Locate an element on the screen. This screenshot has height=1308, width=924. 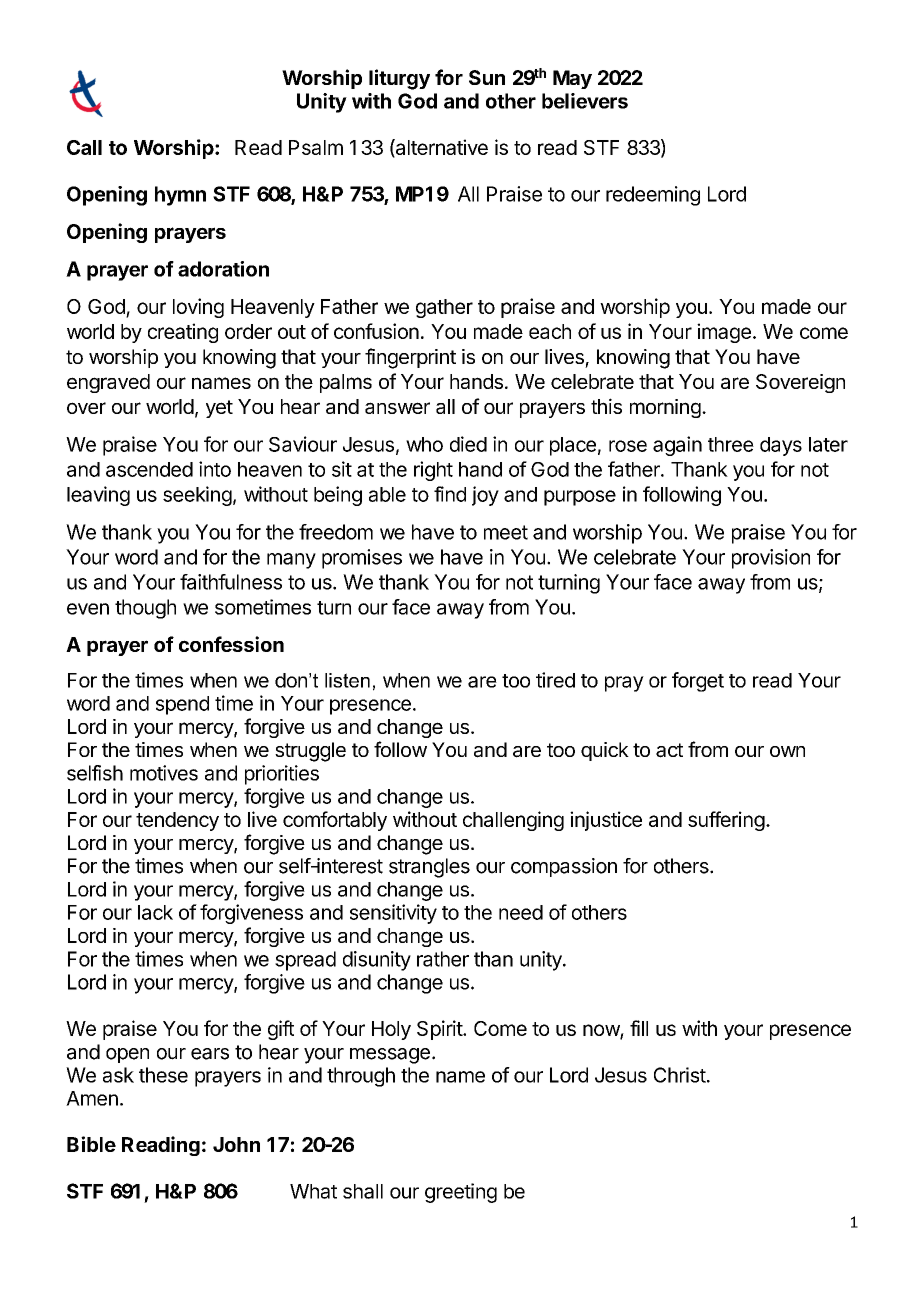
John is located at coordinates (236, 1144).
